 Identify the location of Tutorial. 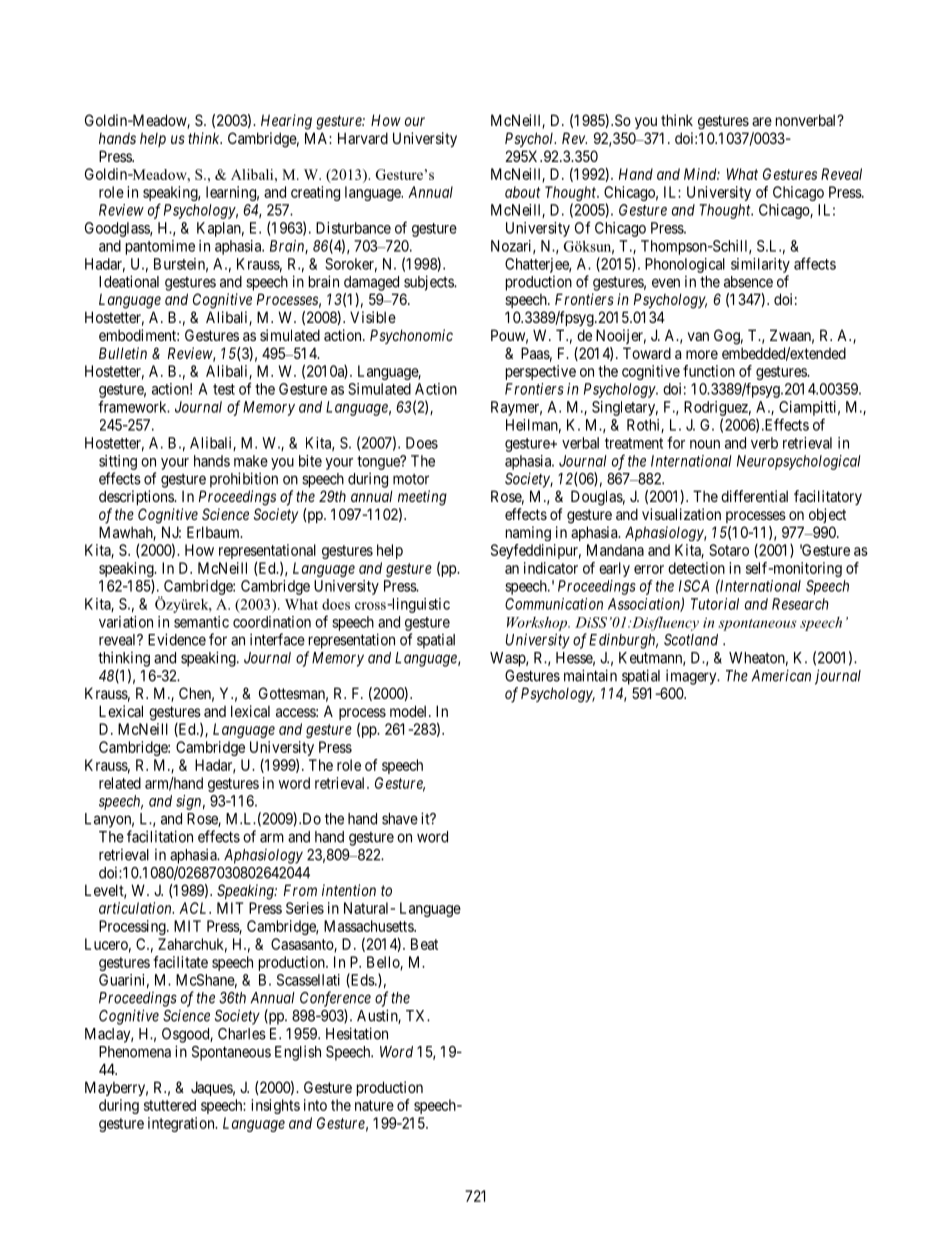
(715, 604).
